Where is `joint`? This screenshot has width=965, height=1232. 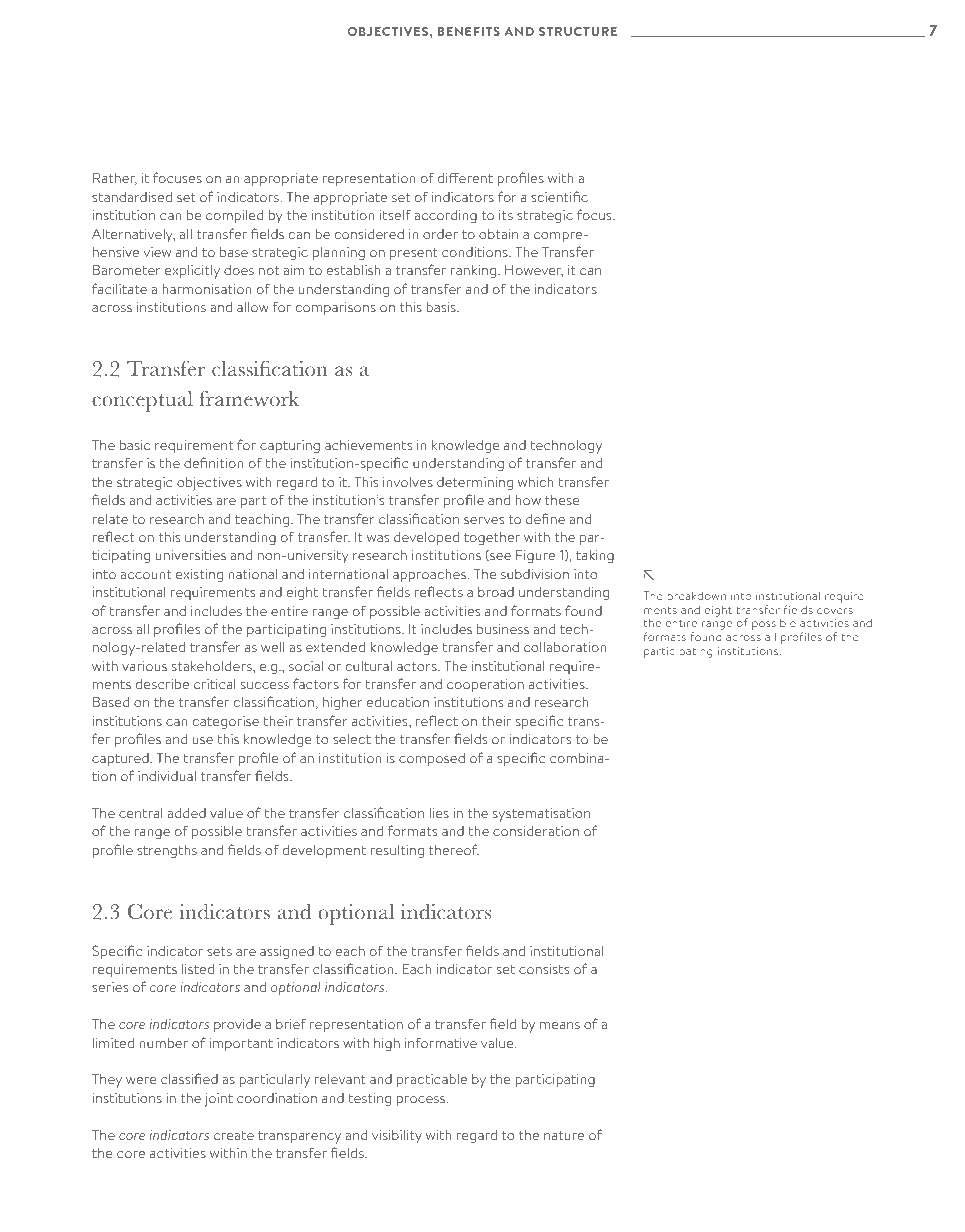 joint is located at coordinates (219, 1100).
